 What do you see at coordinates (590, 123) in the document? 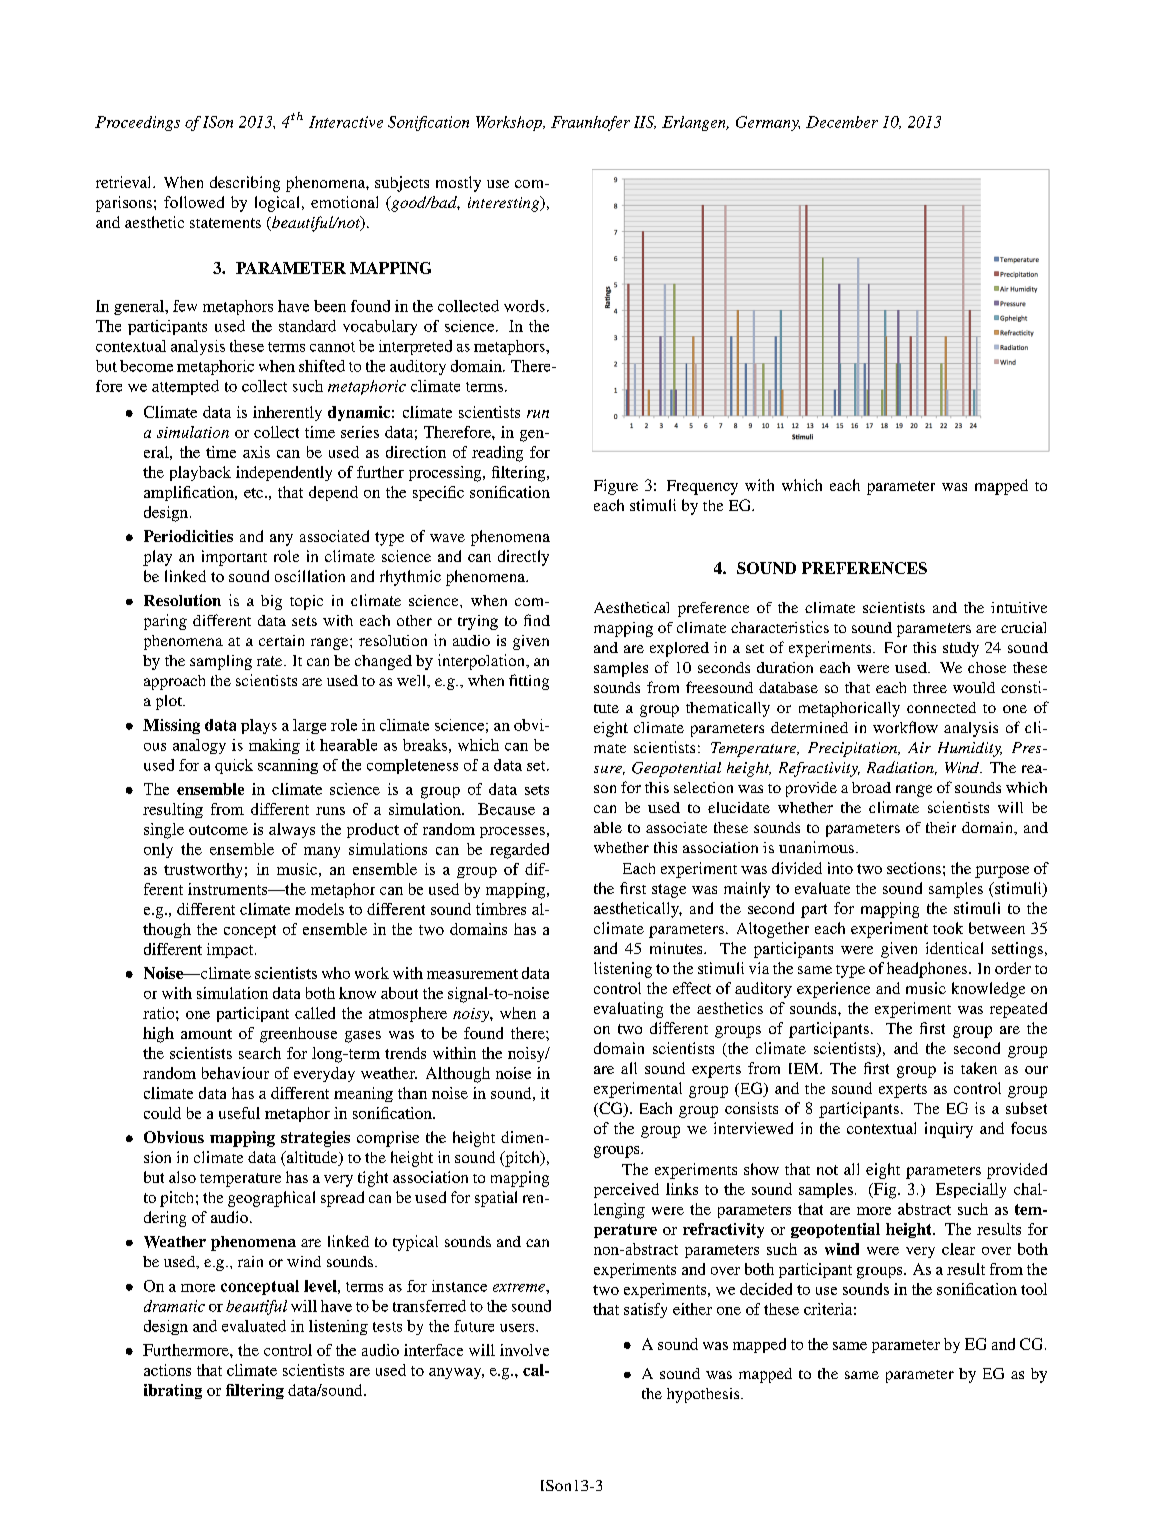
I see `Fraunhofer` at bounding box center [590, 123].
